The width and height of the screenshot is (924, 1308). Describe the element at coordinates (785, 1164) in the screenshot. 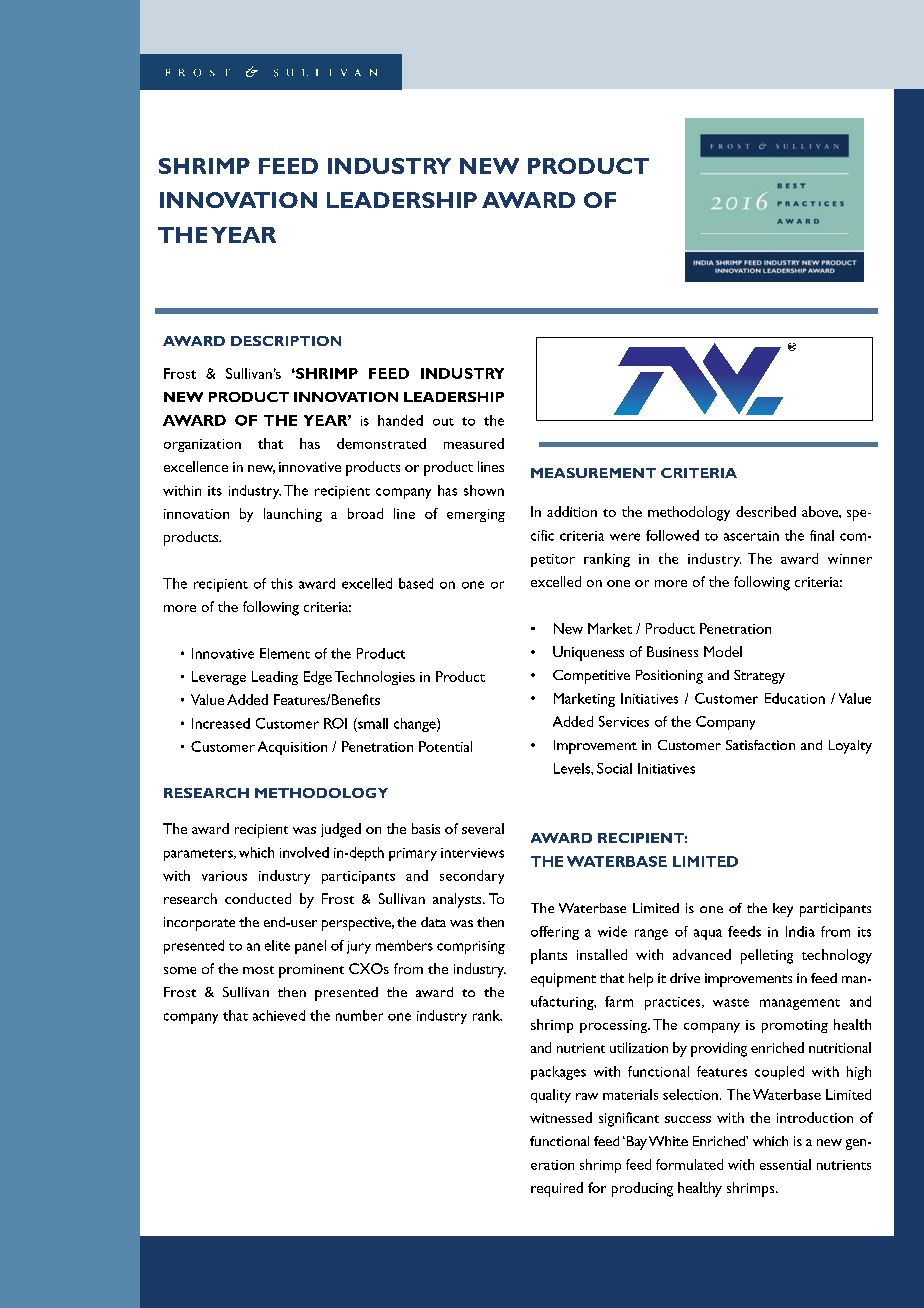

I see `essential` at that location.
